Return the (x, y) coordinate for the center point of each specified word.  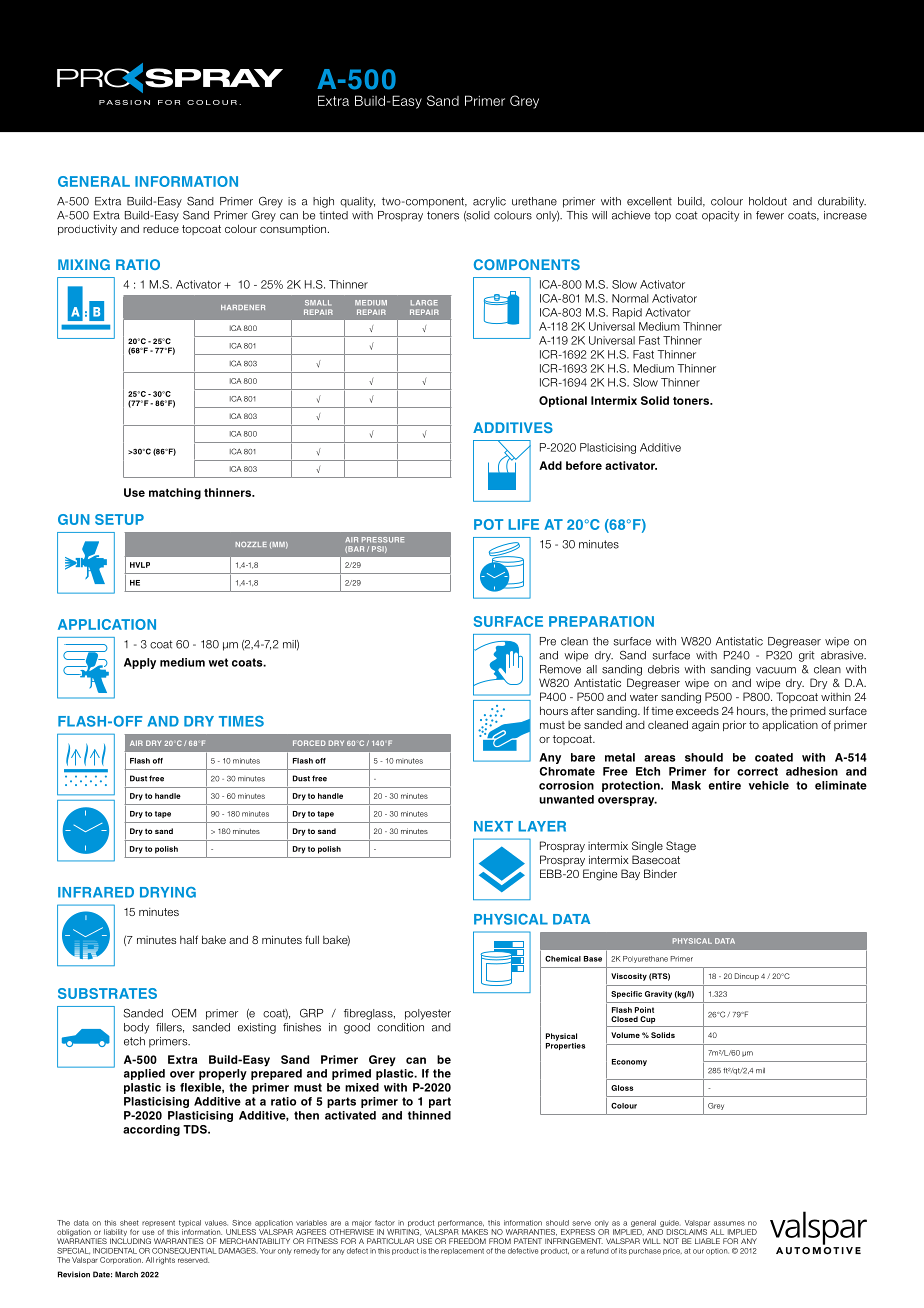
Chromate (567, 771)
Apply (140, 663)
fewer (770, 215)
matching (175, 494)
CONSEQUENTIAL (184, 1251)
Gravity (658, 995)
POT (488, 524)
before (584, 465)
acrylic (489, 202)
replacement (462, 1251)
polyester (428, 1014)
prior (734, 725)
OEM (184, 1013)
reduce (161, 228)
